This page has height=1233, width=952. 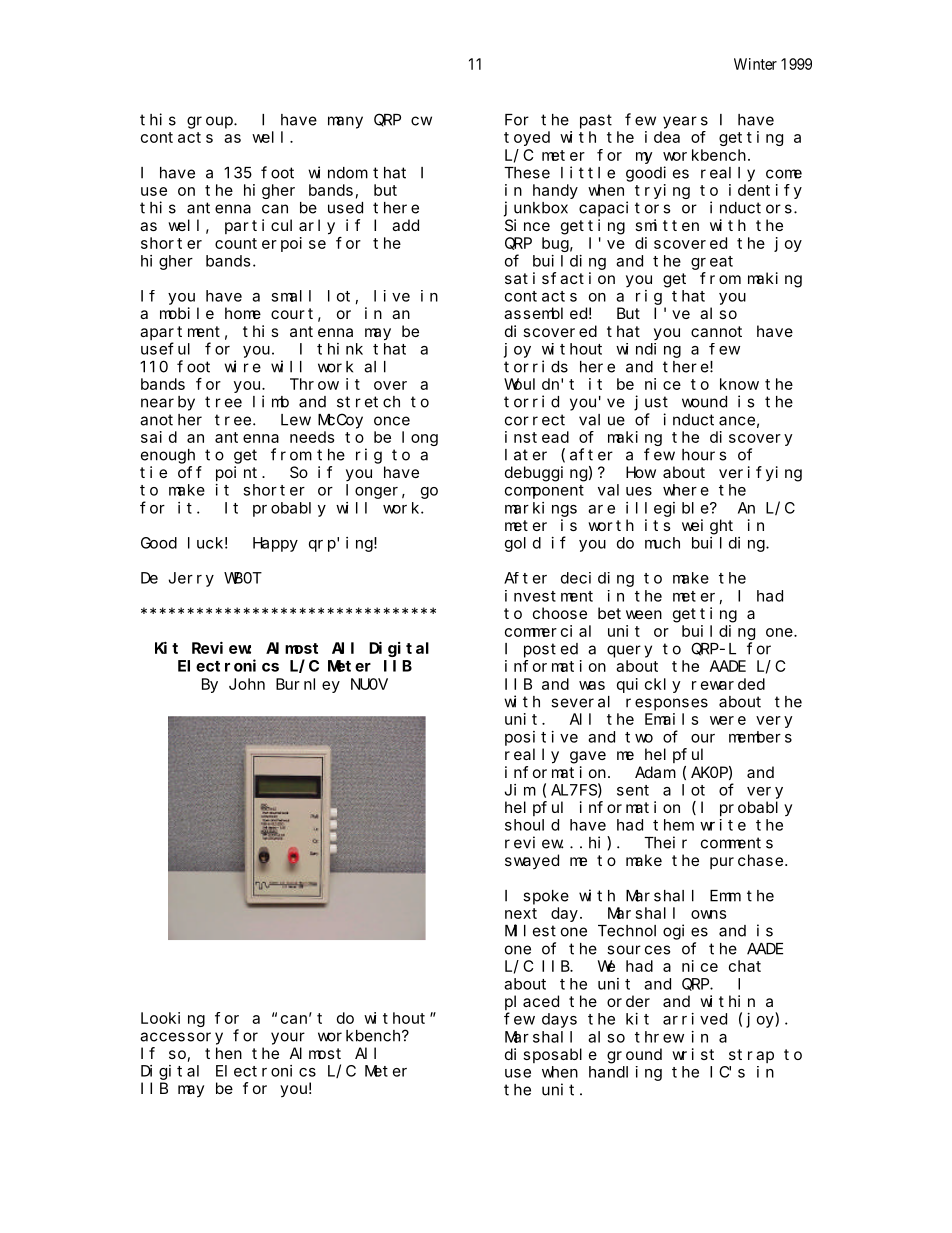 I want to click on Jerry, so click(x=191, y=579).
